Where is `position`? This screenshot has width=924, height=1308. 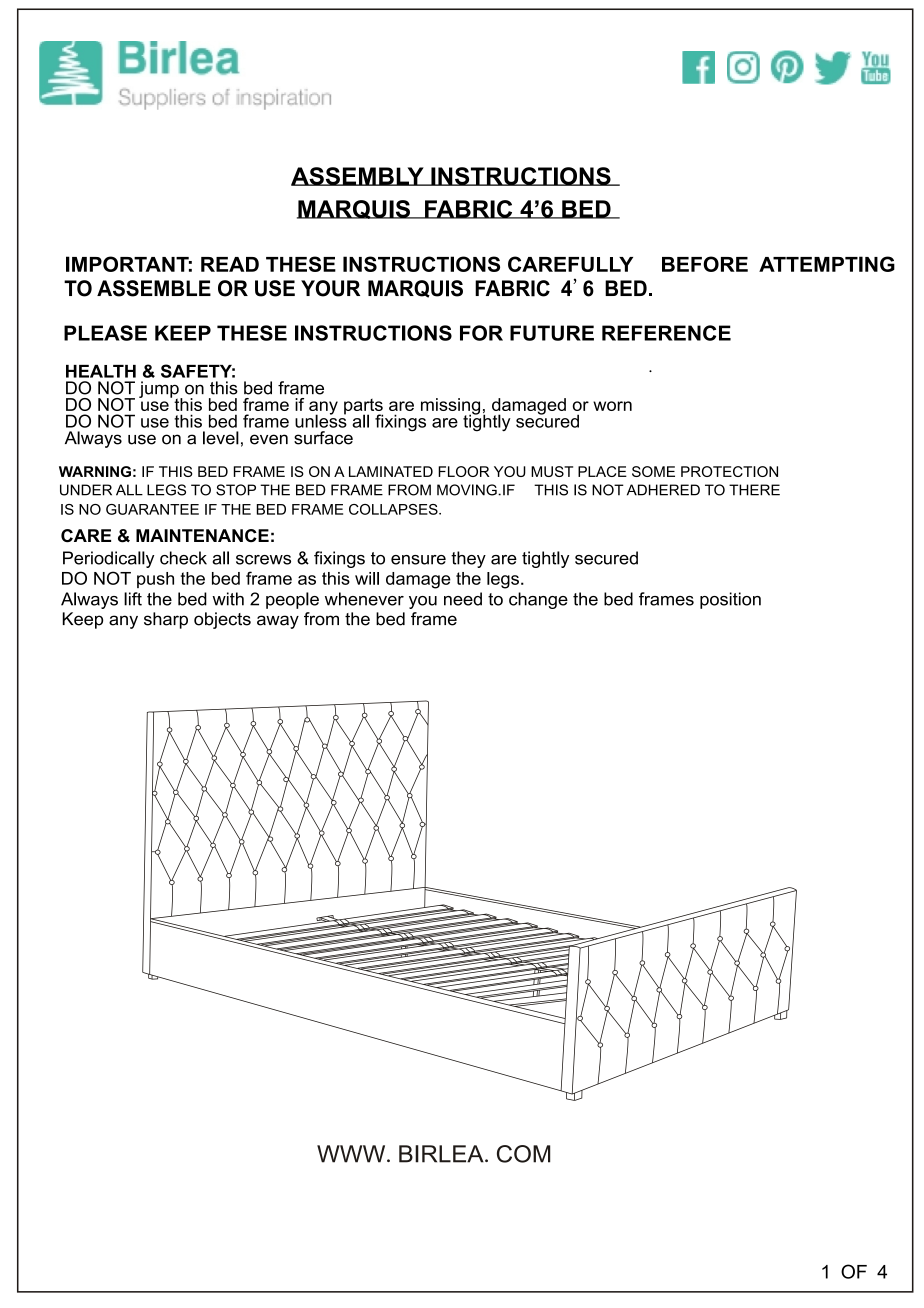 position is located at coordinates (730, 600).
